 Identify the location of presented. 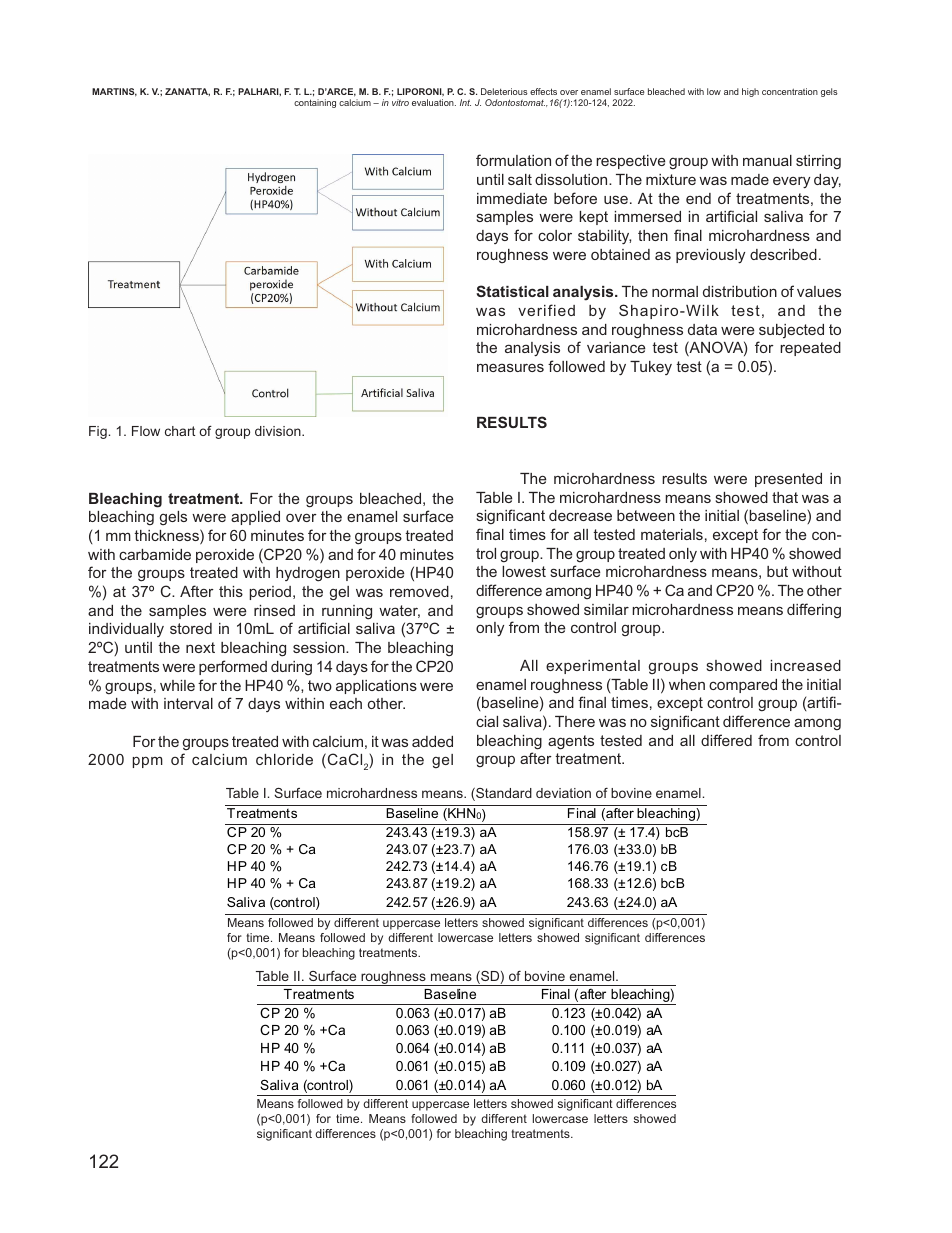
(788, 480).
